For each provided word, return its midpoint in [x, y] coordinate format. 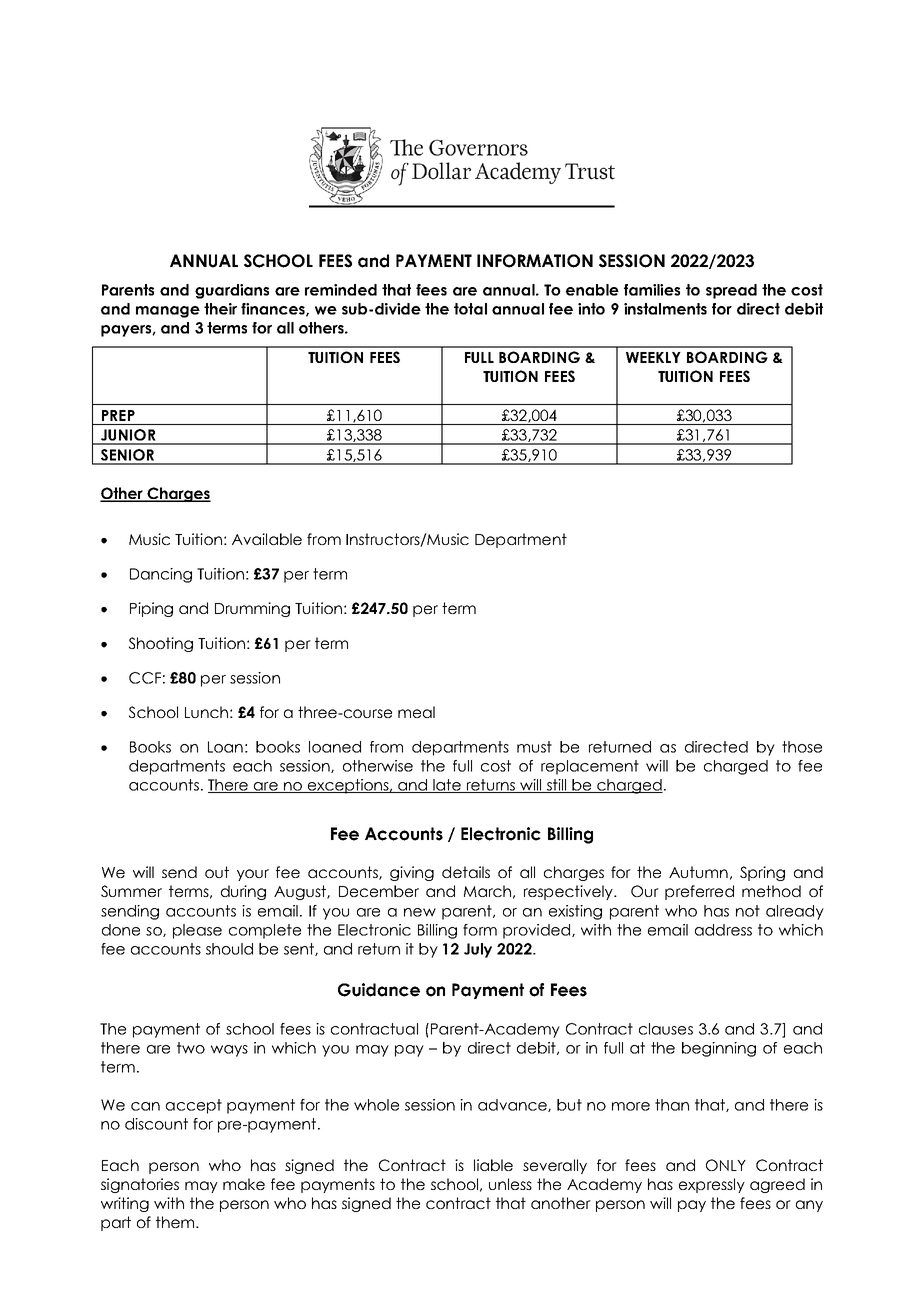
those [802, 747]
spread [731, 291]
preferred [699, 892]
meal [416, 712]
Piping [151, 609]
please [197, 931]
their [220, 309]
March [487, 891]
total [470, 309]
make [244, 1184]
